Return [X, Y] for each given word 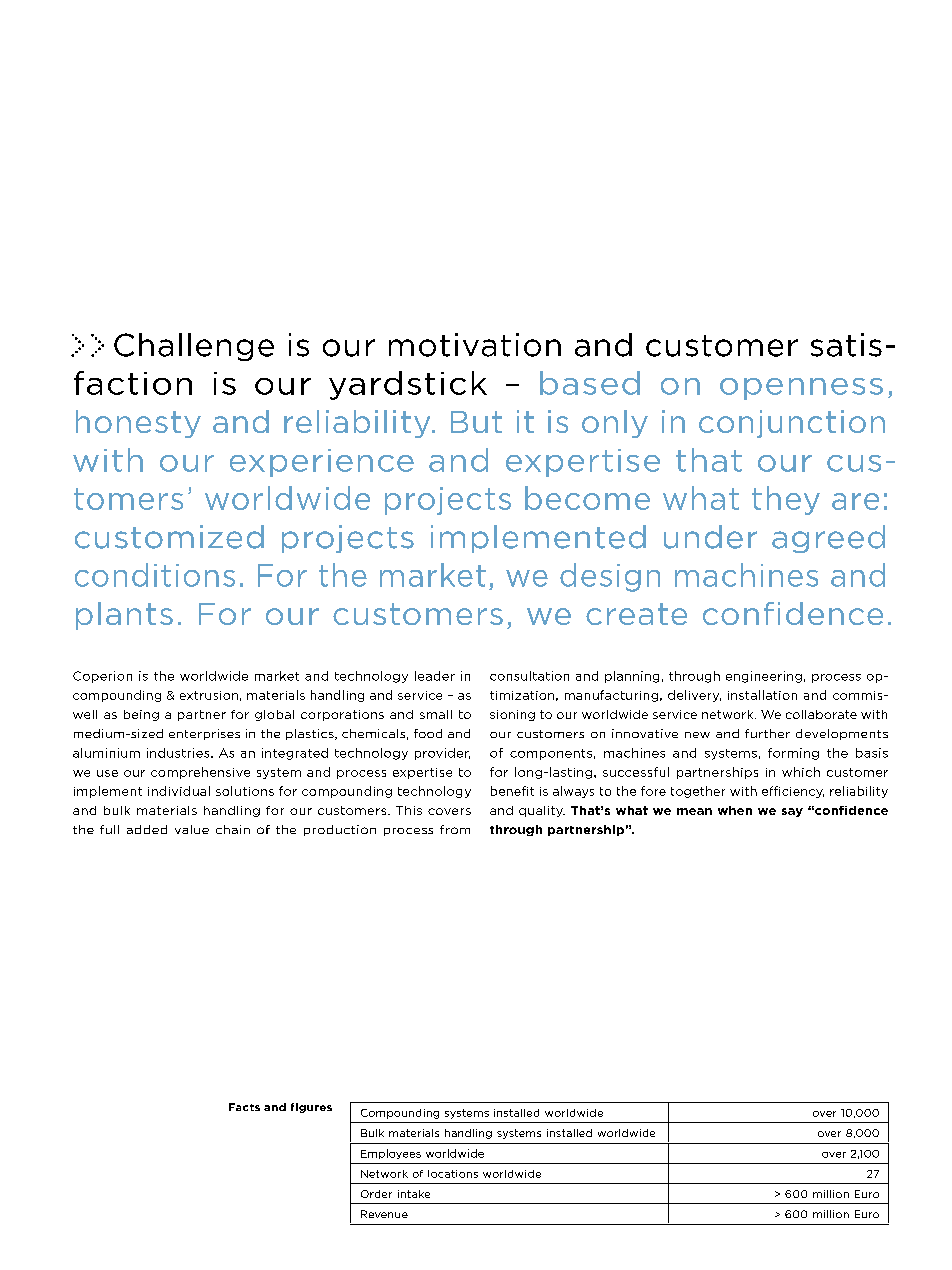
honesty [138, 424]
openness [801, 389]
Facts [244, 1107]
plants [124, 616]
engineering [764, 677]
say [792, 812]
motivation [475, 345]
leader [435, 676]
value [192, 829]
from [455, 829]
